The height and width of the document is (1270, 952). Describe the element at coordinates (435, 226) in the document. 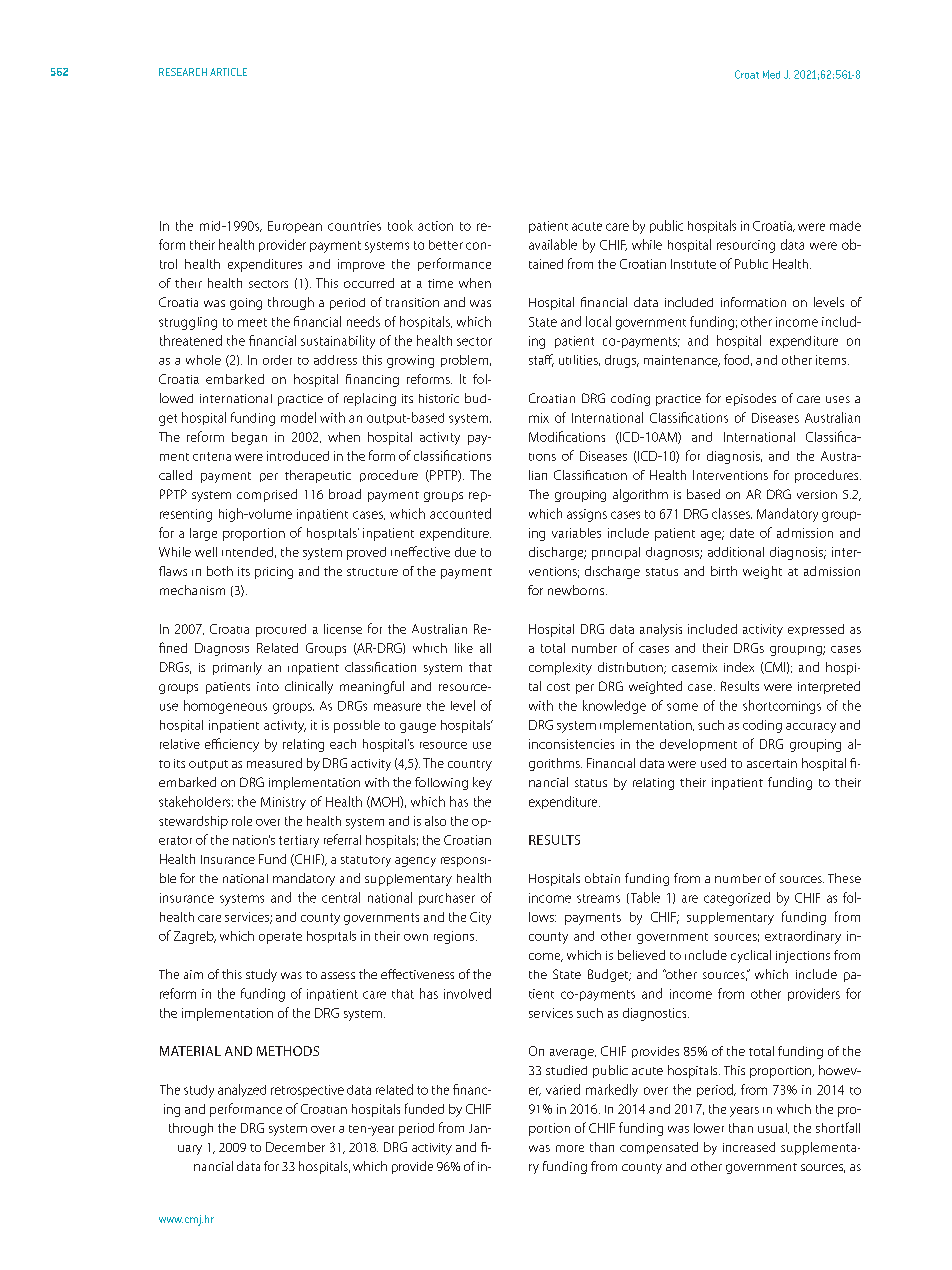

I see `action` at that location.
